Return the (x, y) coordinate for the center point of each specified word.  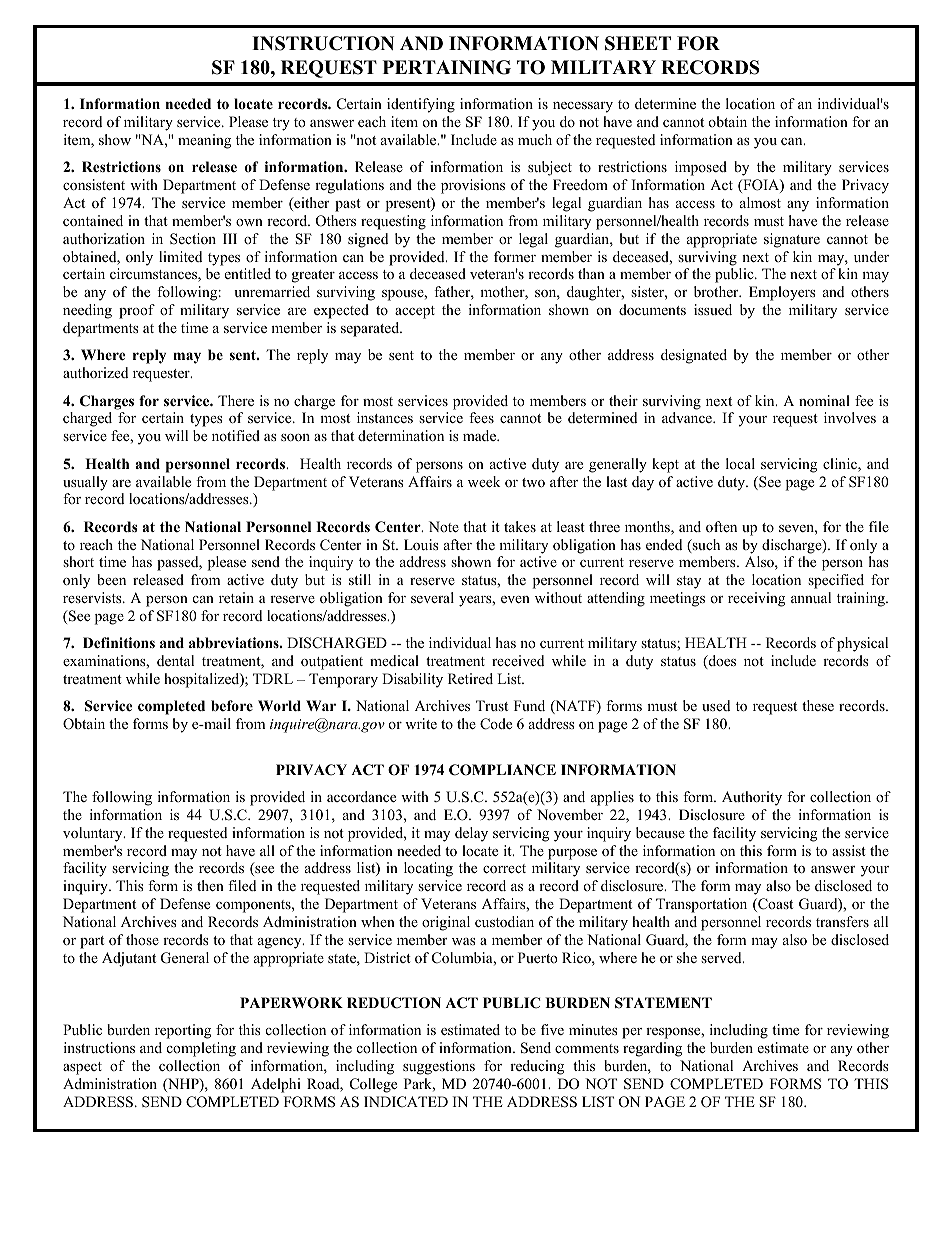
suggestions (439, 1067)
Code (496, 724)
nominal (824, 400)
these (818, 705)
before (232, 705)
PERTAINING (447, 67)
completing (201, 1049)
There (236, 400)
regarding (652, 1049)
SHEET (638, 43)
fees (481, 417)
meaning (204, 141)
